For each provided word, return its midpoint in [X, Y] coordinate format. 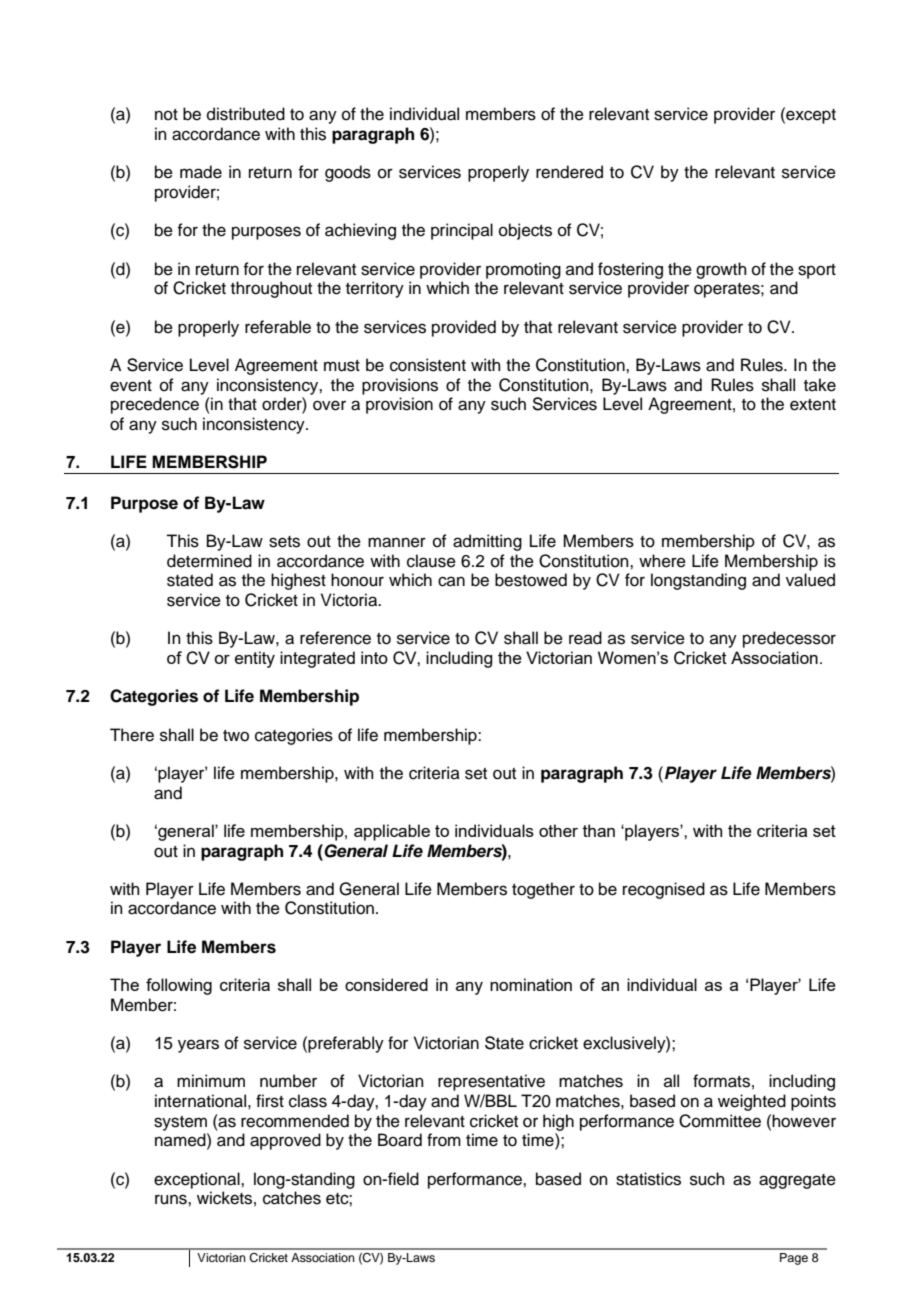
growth [721, 270]
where [662, 561]
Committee [720, 1121]
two [236, 736]
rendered [569, 172]
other [558, 830]
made [201, 172]
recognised [664, 890]
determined [209, 561]
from [444, 1140]
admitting [487, 542]
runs [172, 1199]
